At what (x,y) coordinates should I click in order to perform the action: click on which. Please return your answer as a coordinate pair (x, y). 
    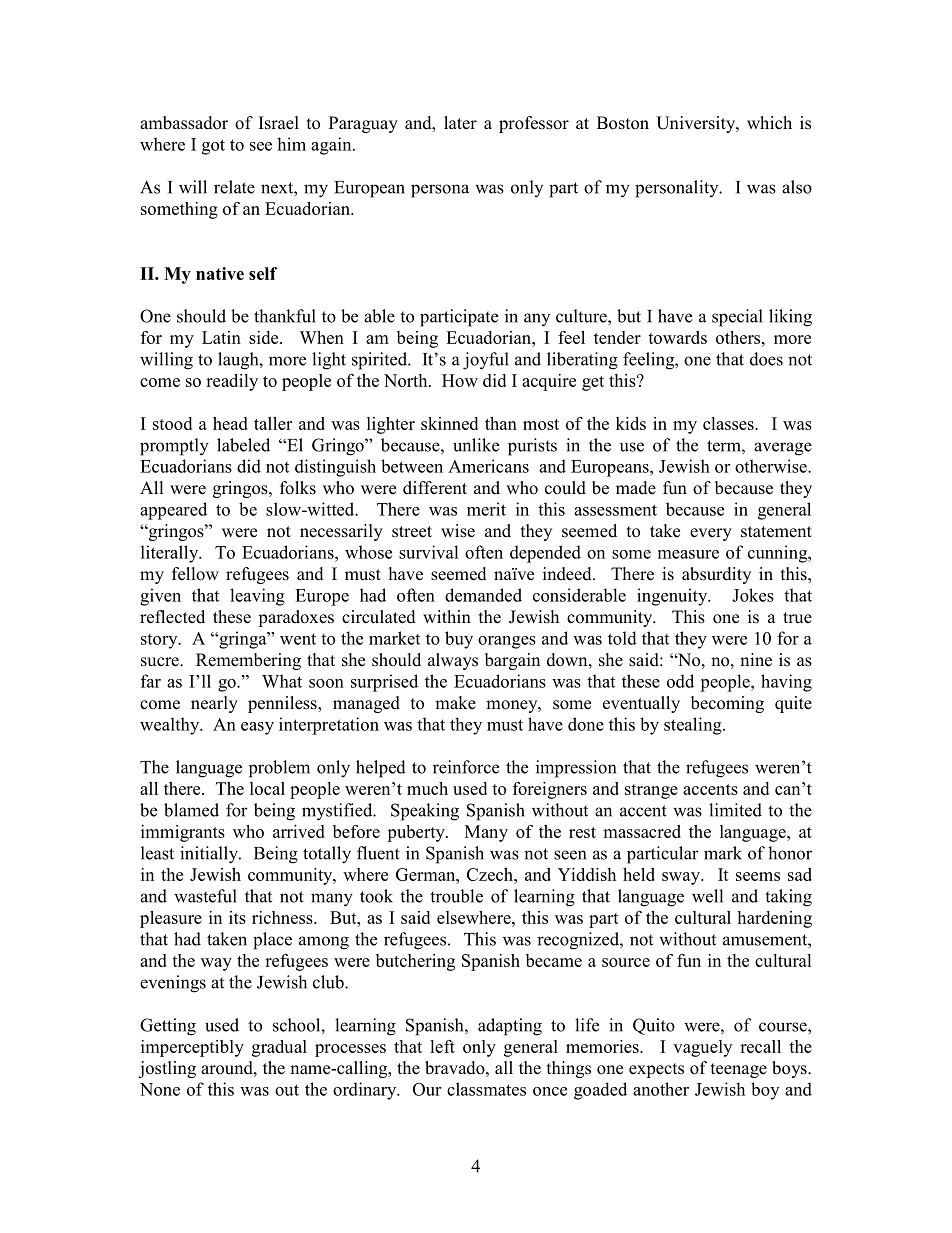
    Looking at the image, I should click on (769, 123).
